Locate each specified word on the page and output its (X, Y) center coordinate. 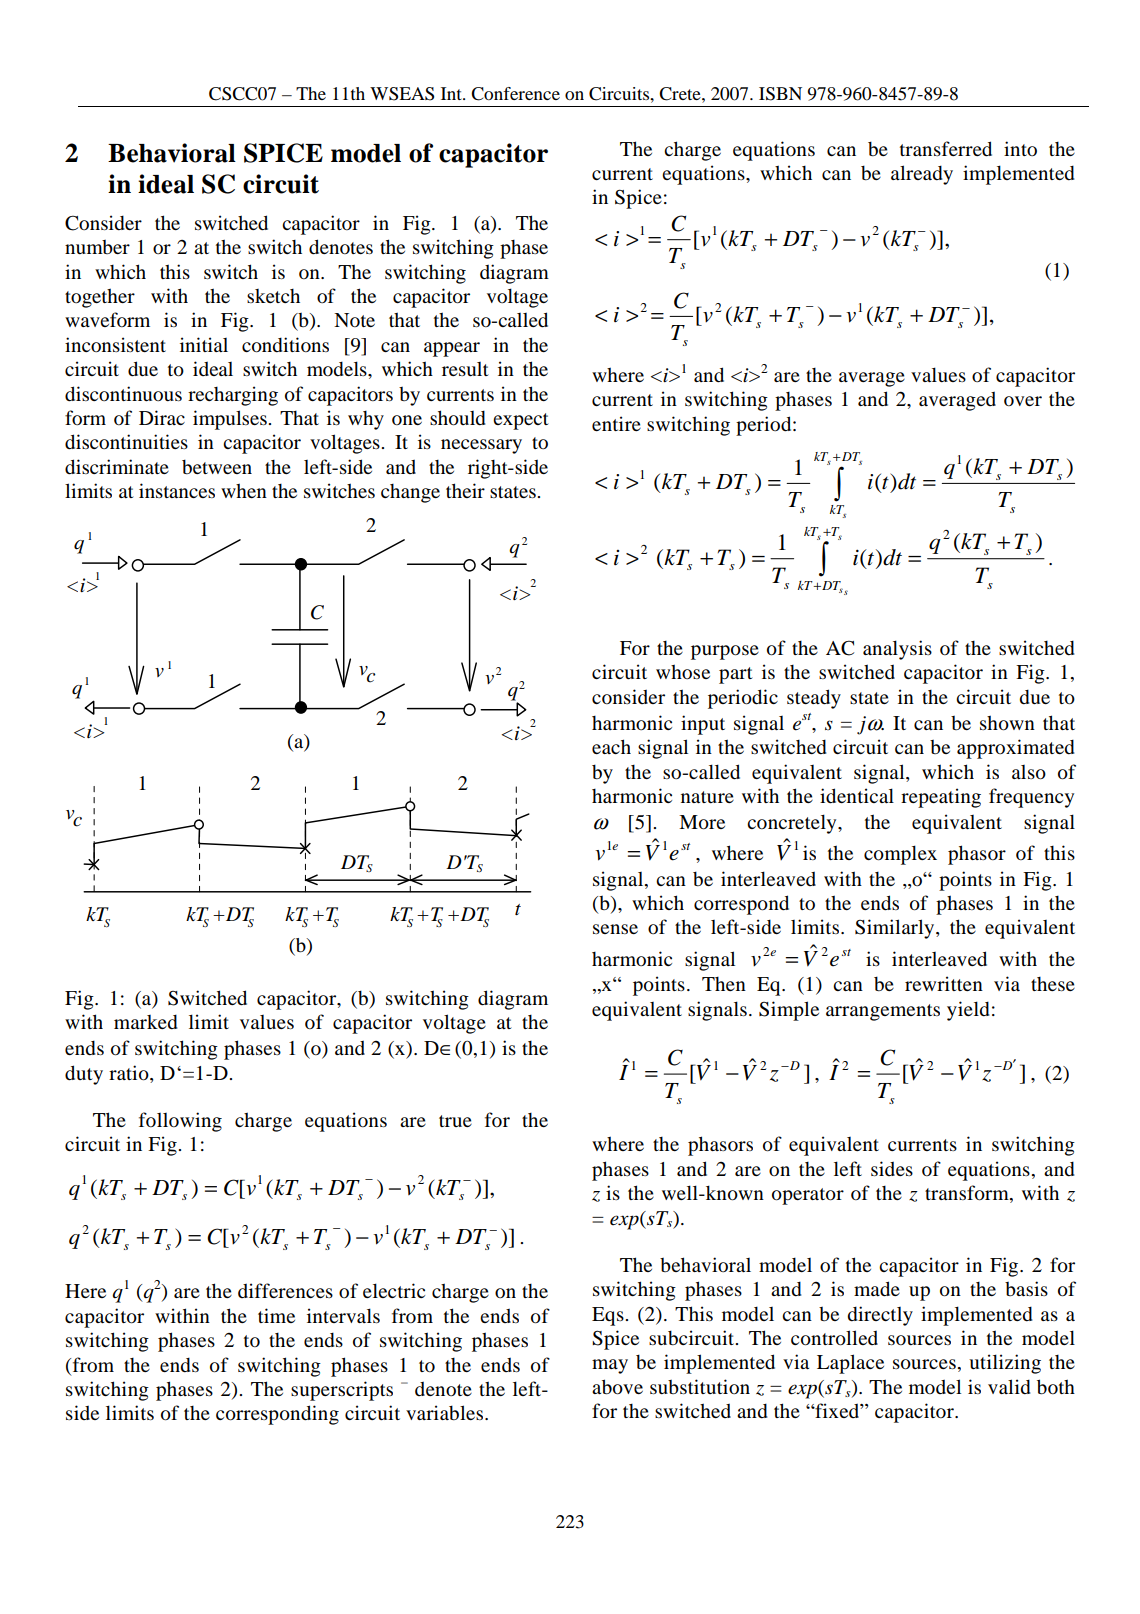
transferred (946, 149)
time (276, 1315)
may (610, 1366)
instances (177, 490)
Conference (515, 94)
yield (968, 1011)
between (217, 467)
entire (616, 423)
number (97, 247)
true (455, 1121)
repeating (941, 798)
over (1023, 401)
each (611, 746)
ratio (130, 1073)
